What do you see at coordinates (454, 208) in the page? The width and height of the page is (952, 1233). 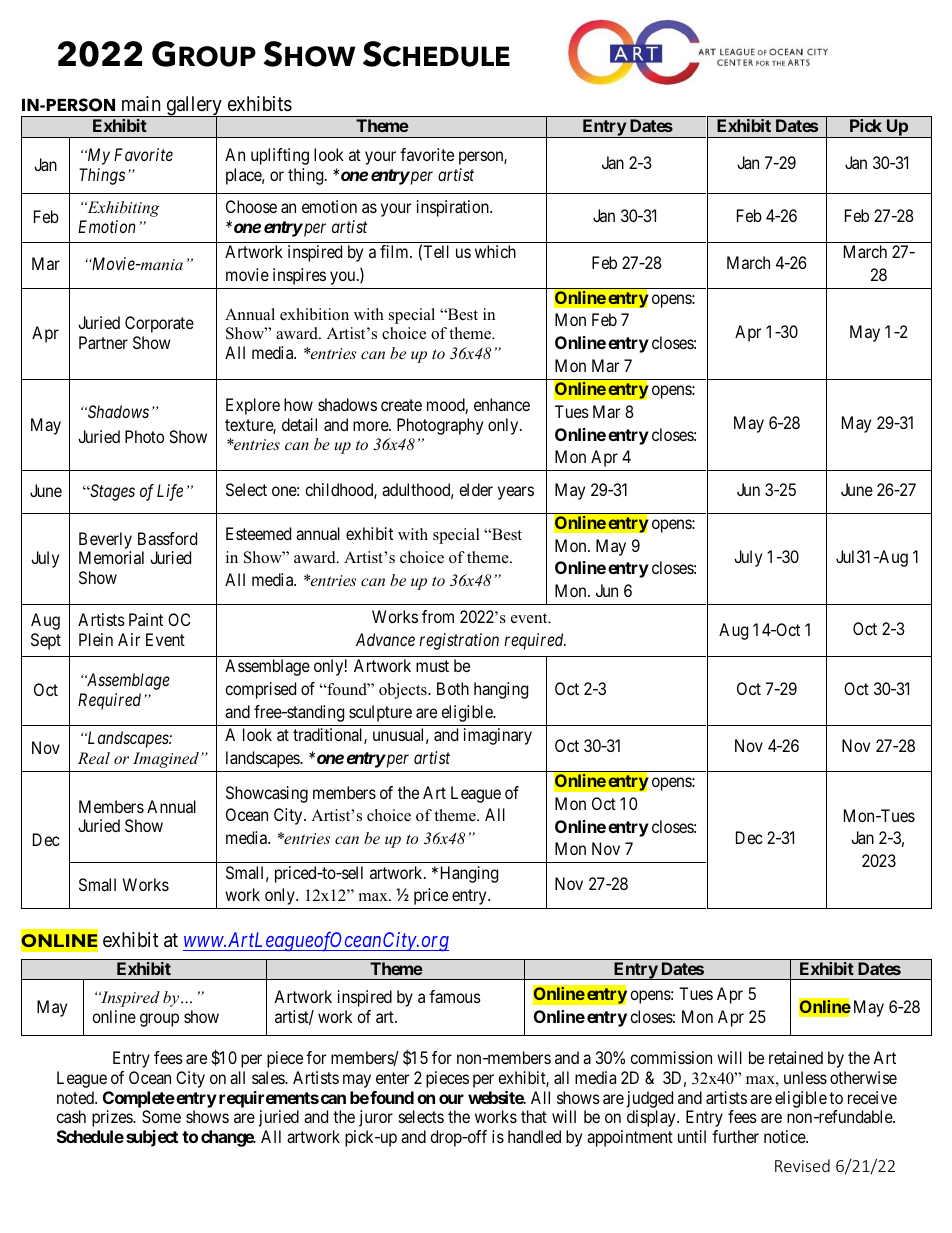 I see `inspiration` at bounding box center [454, 208].
